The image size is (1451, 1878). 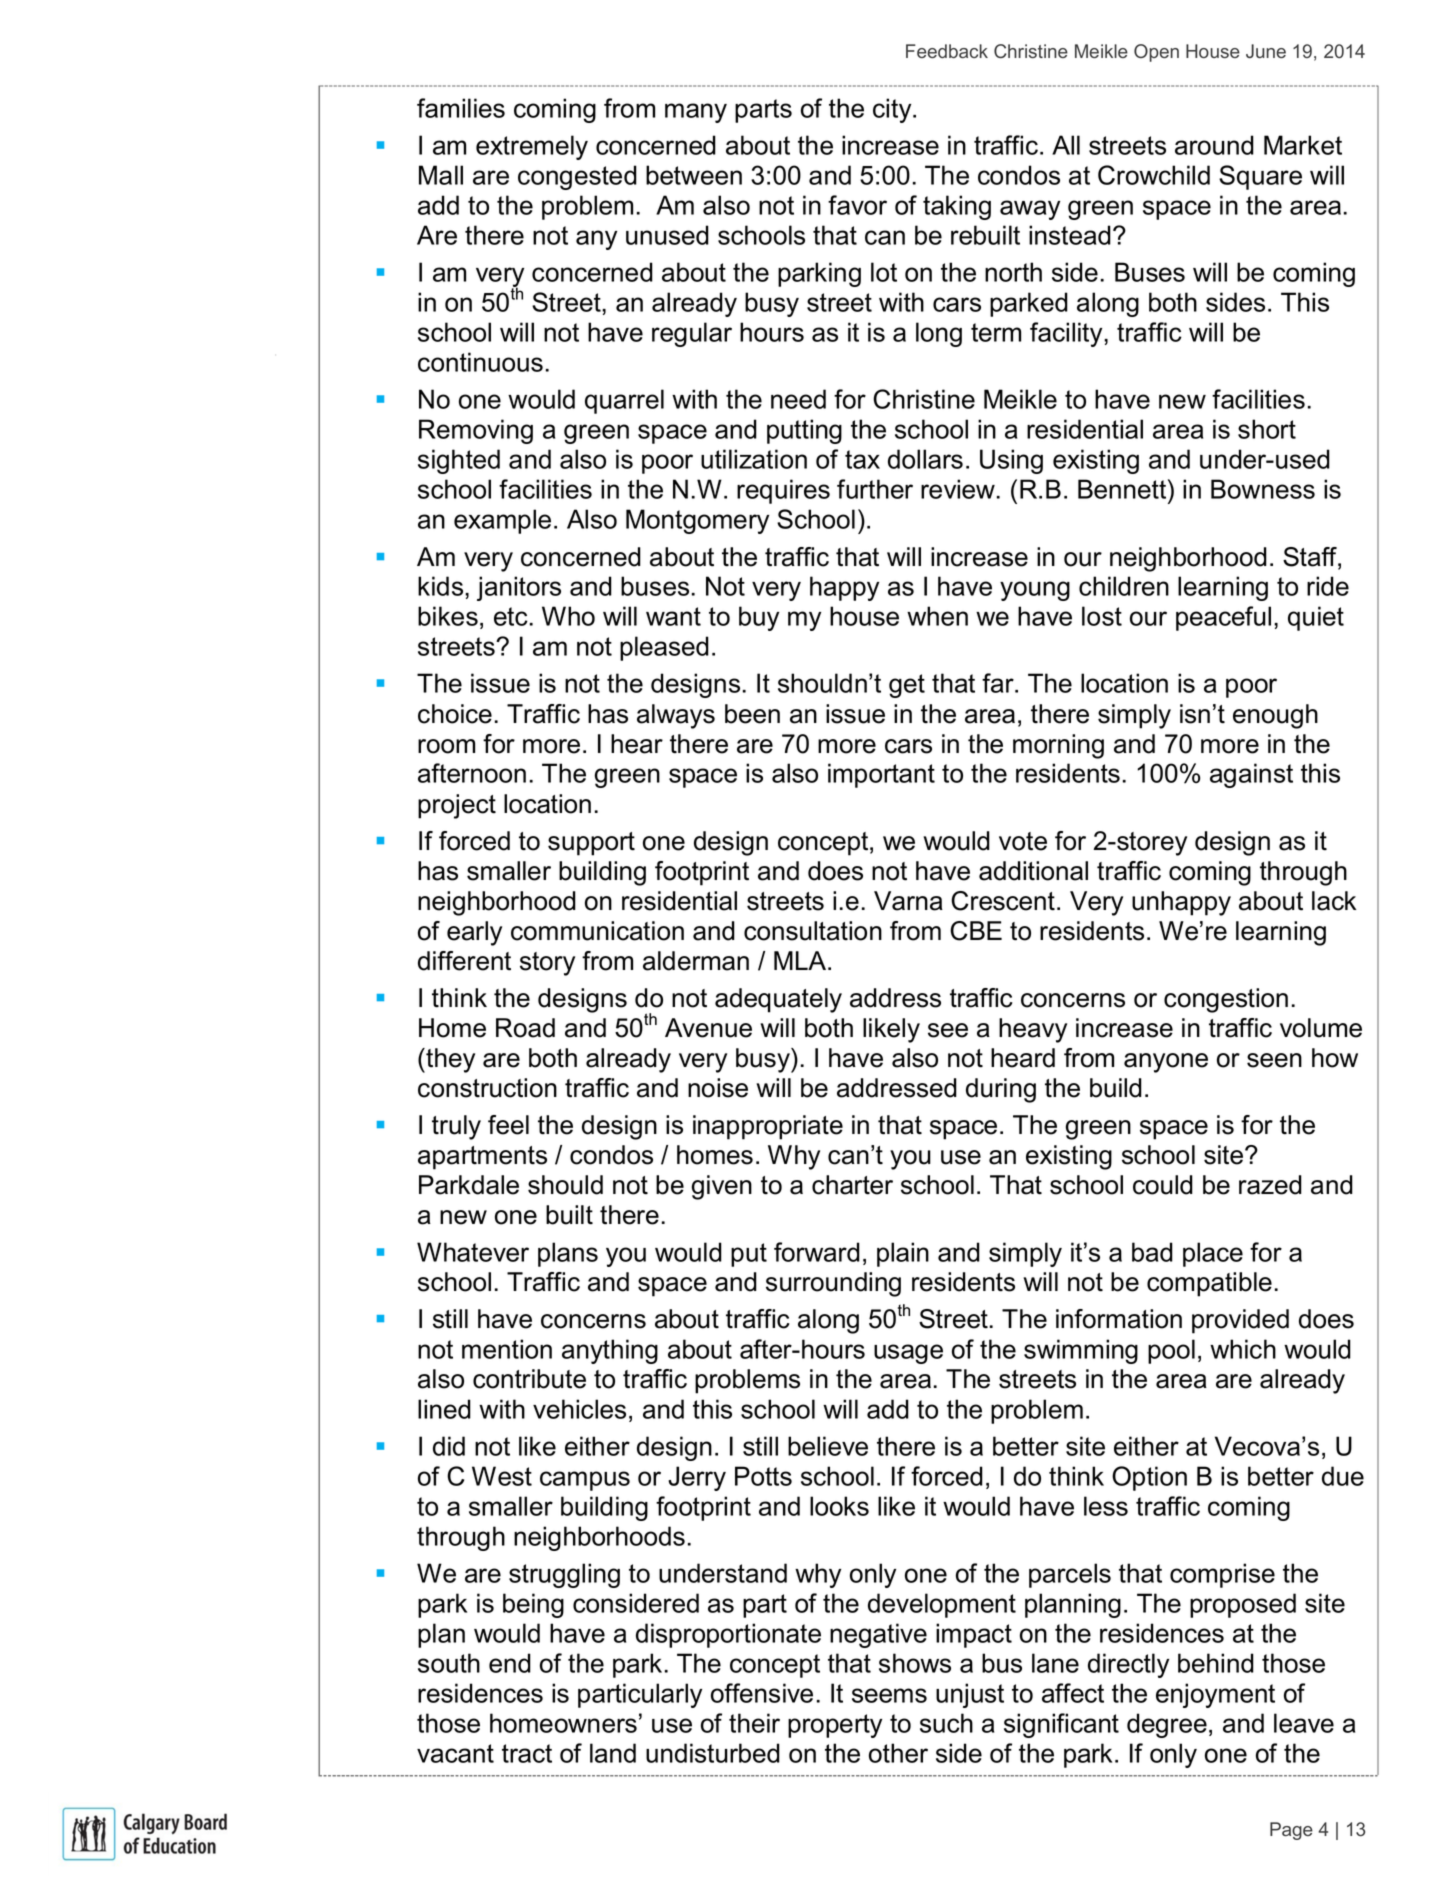 I want to click on extremely, so click(x=532, y=147).
